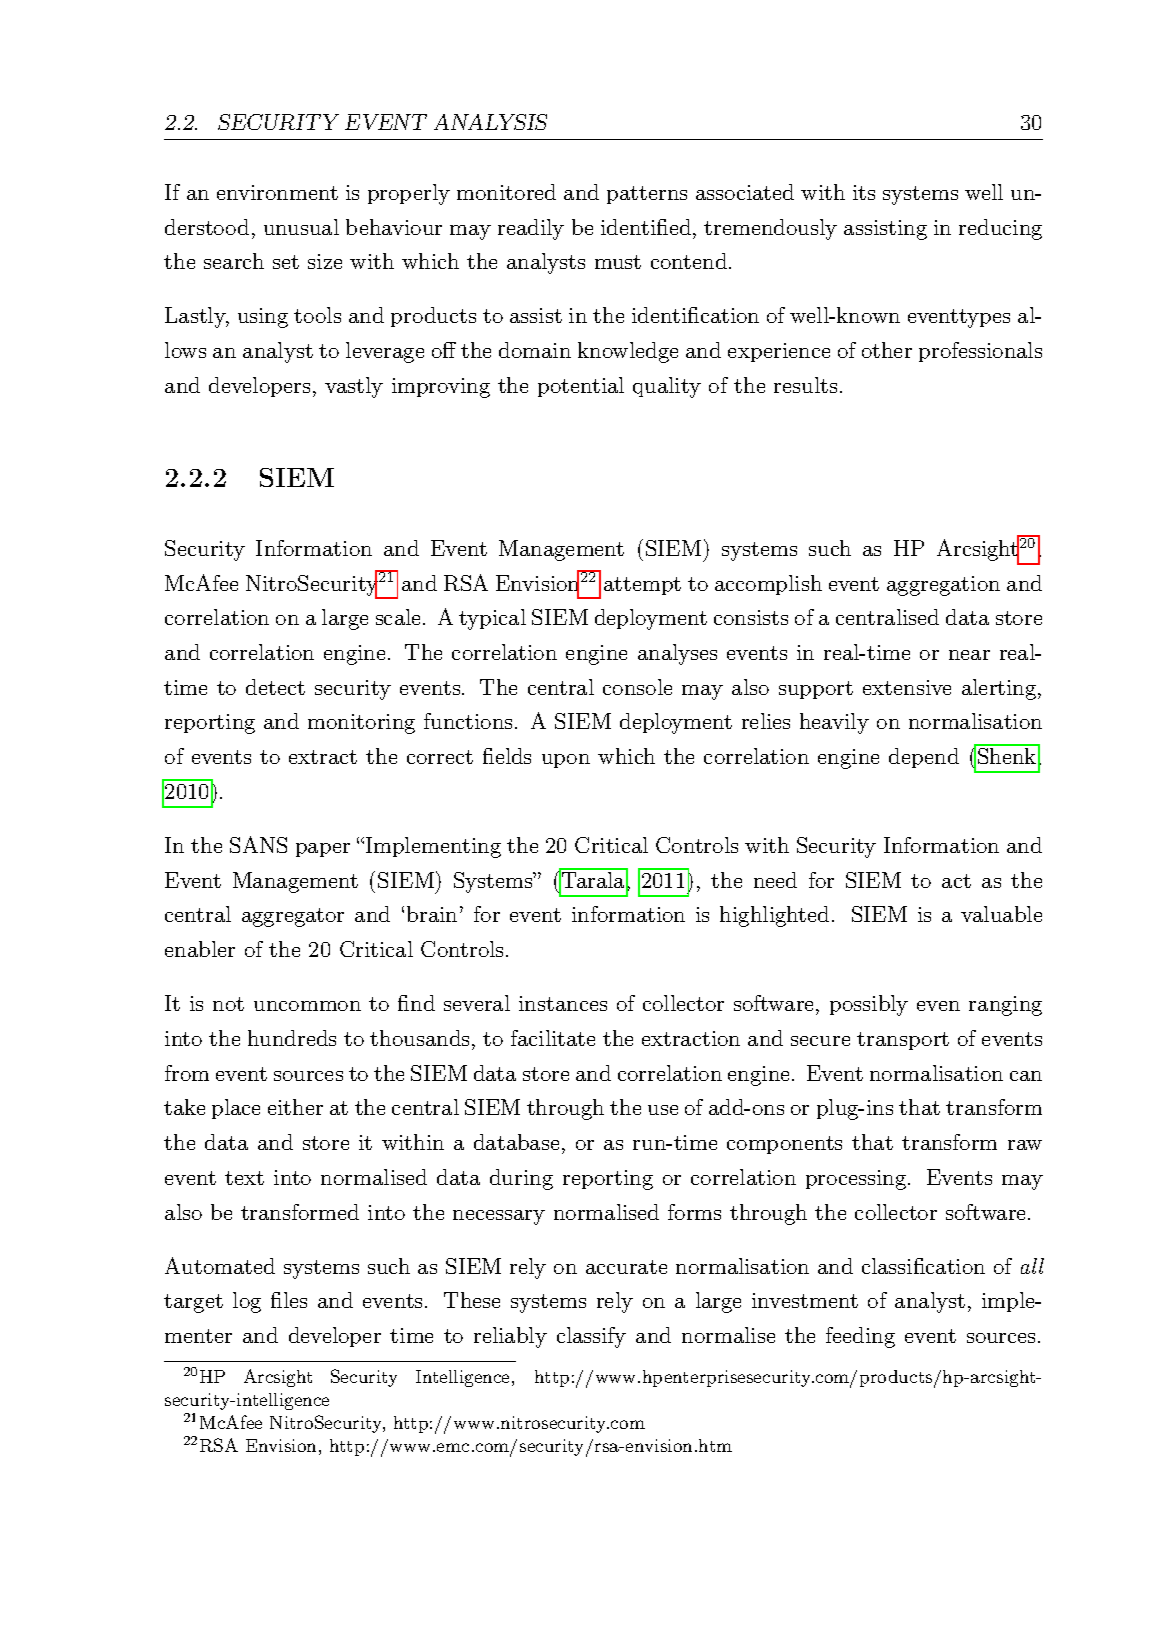 This screenshot has height=1630, width=1153. I want to click on environment, so click(277, 192).
